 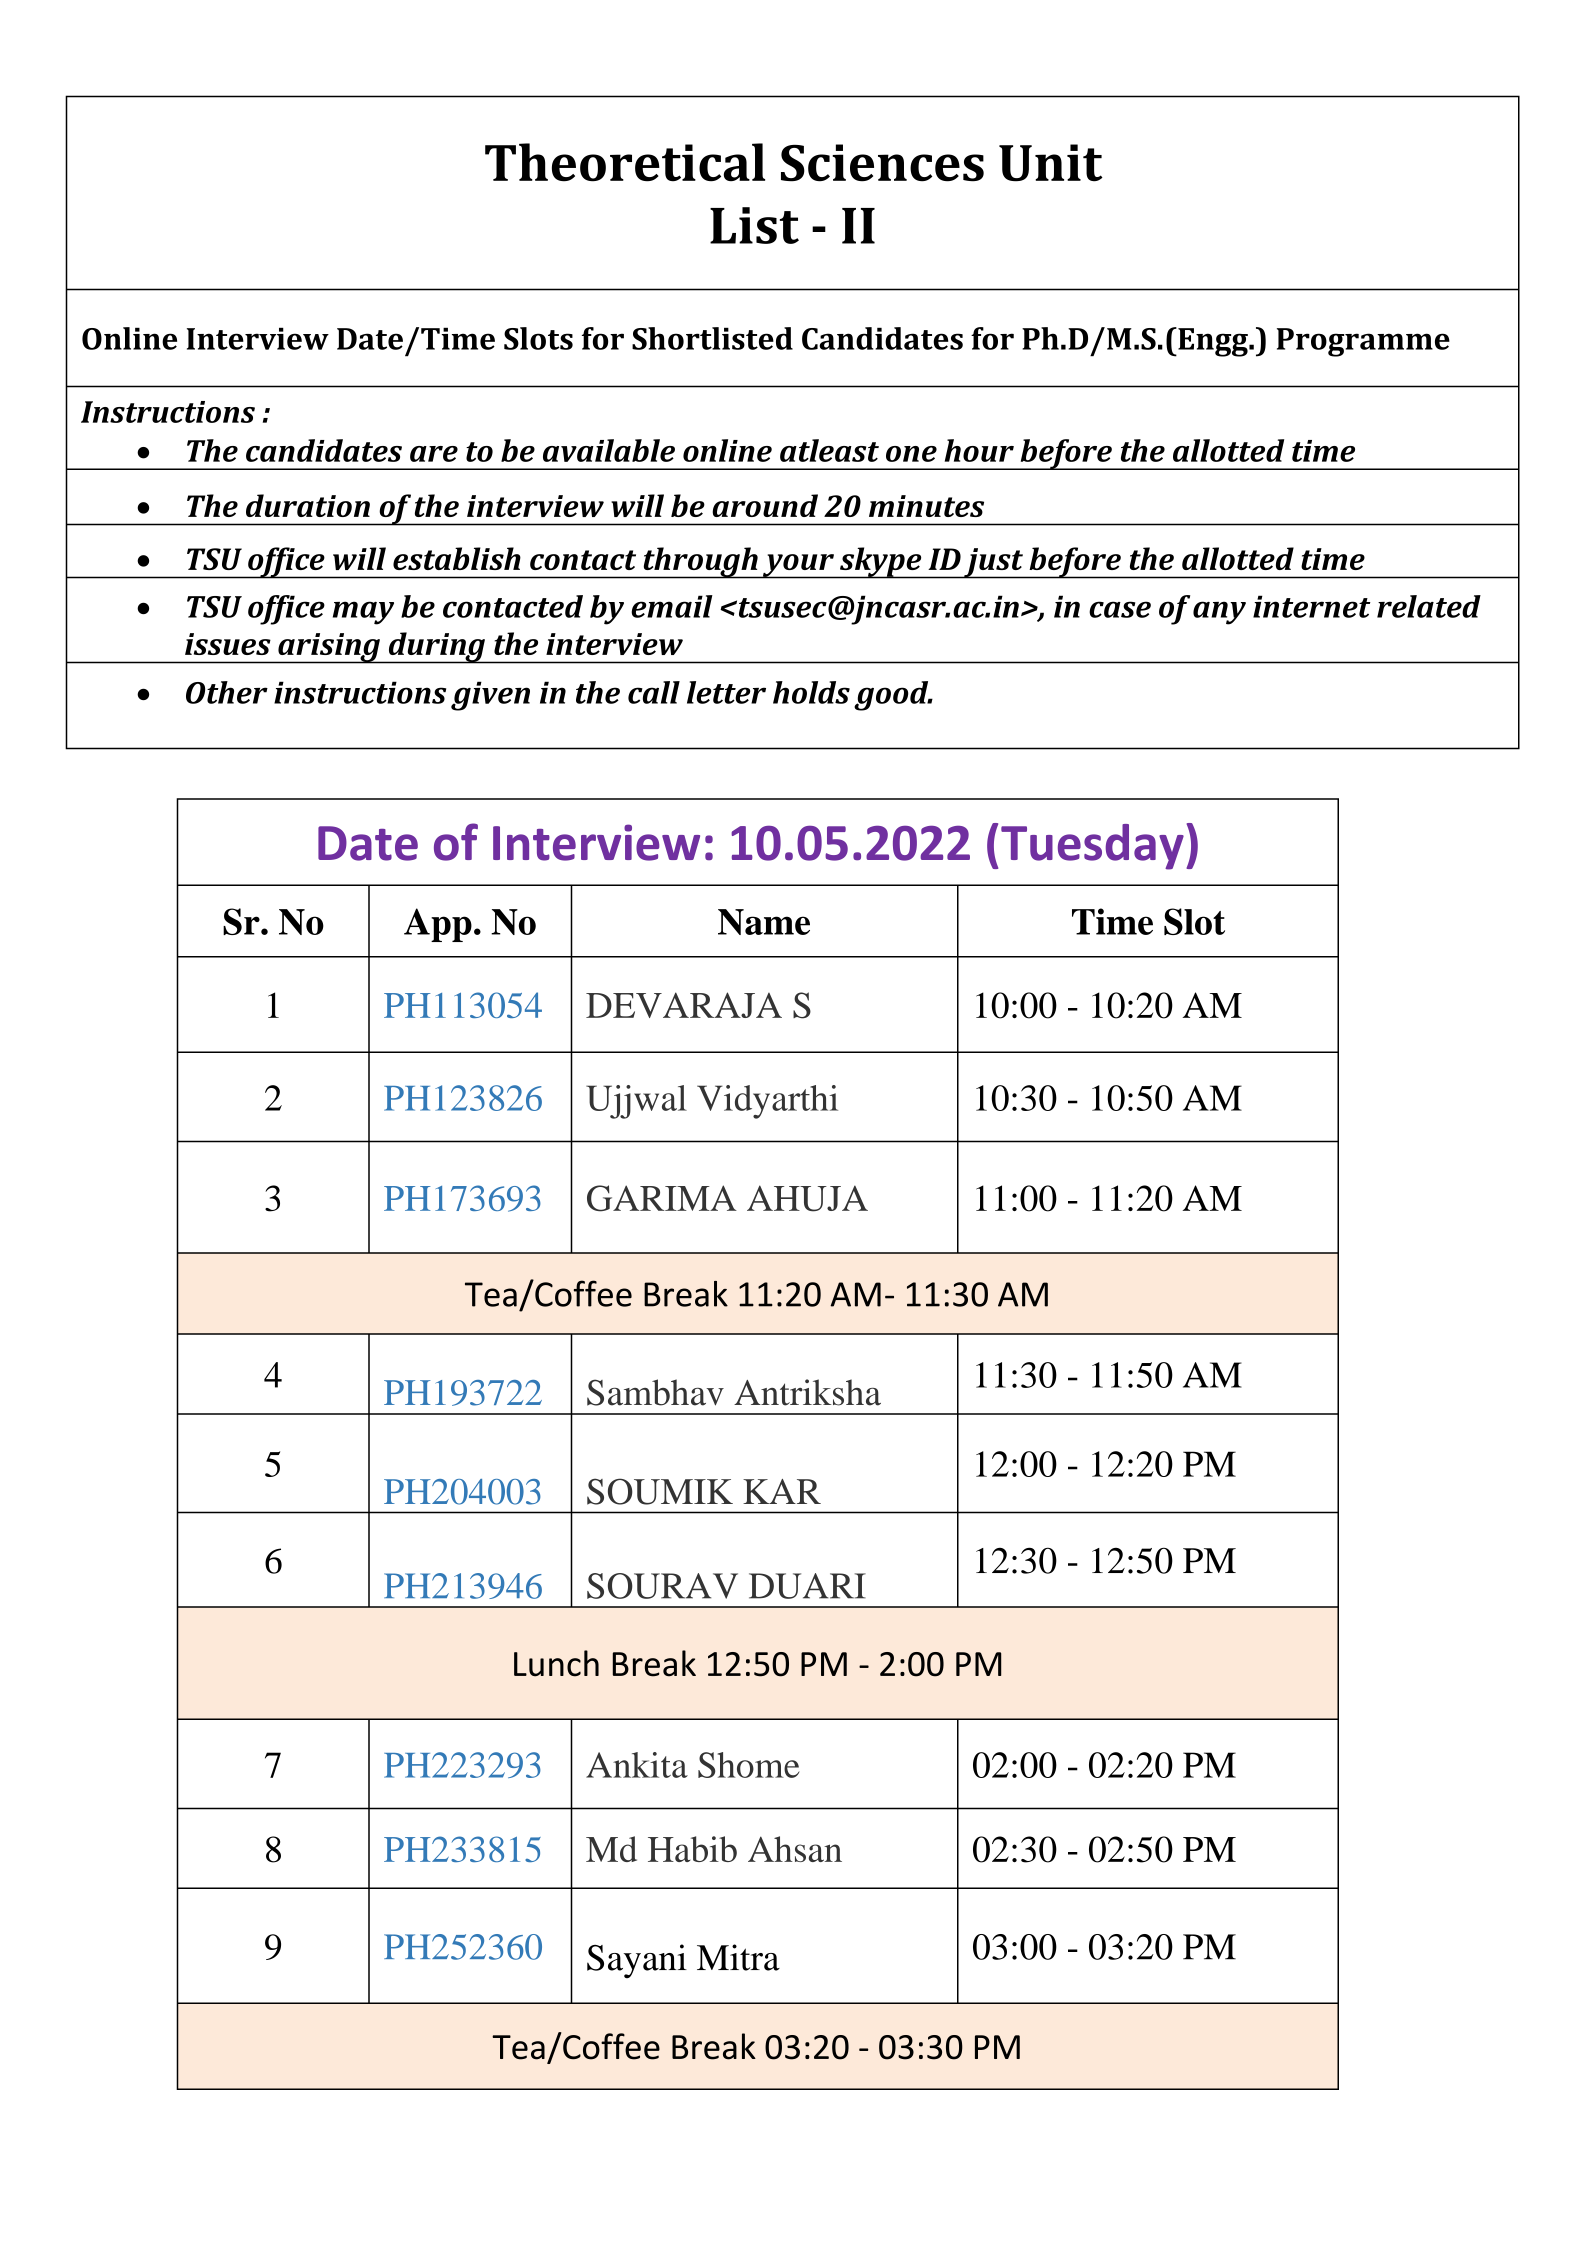 I want to click on Ankita, so click(x=637, y=1765).
